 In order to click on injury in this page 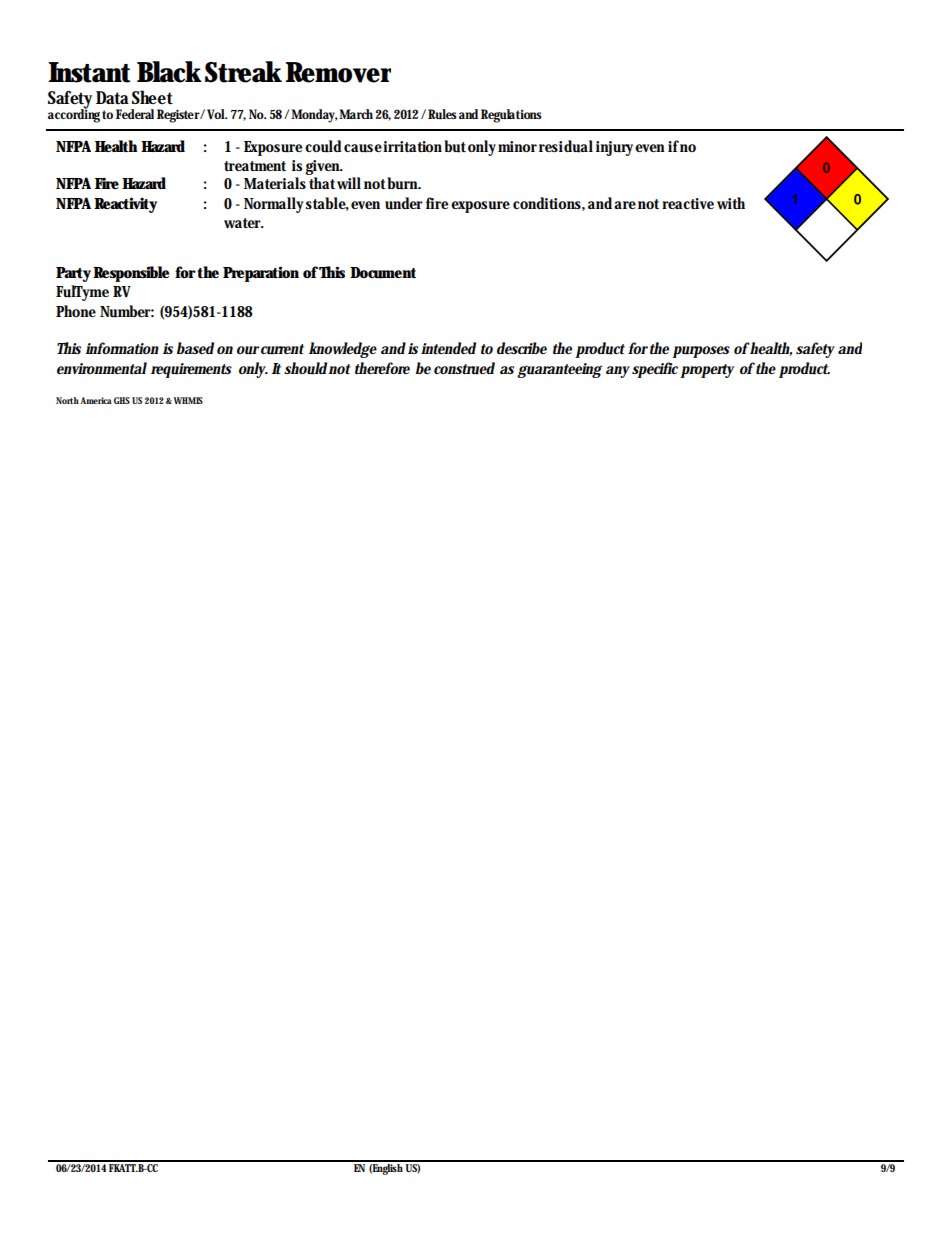, I will do `click(614, 148)`.
